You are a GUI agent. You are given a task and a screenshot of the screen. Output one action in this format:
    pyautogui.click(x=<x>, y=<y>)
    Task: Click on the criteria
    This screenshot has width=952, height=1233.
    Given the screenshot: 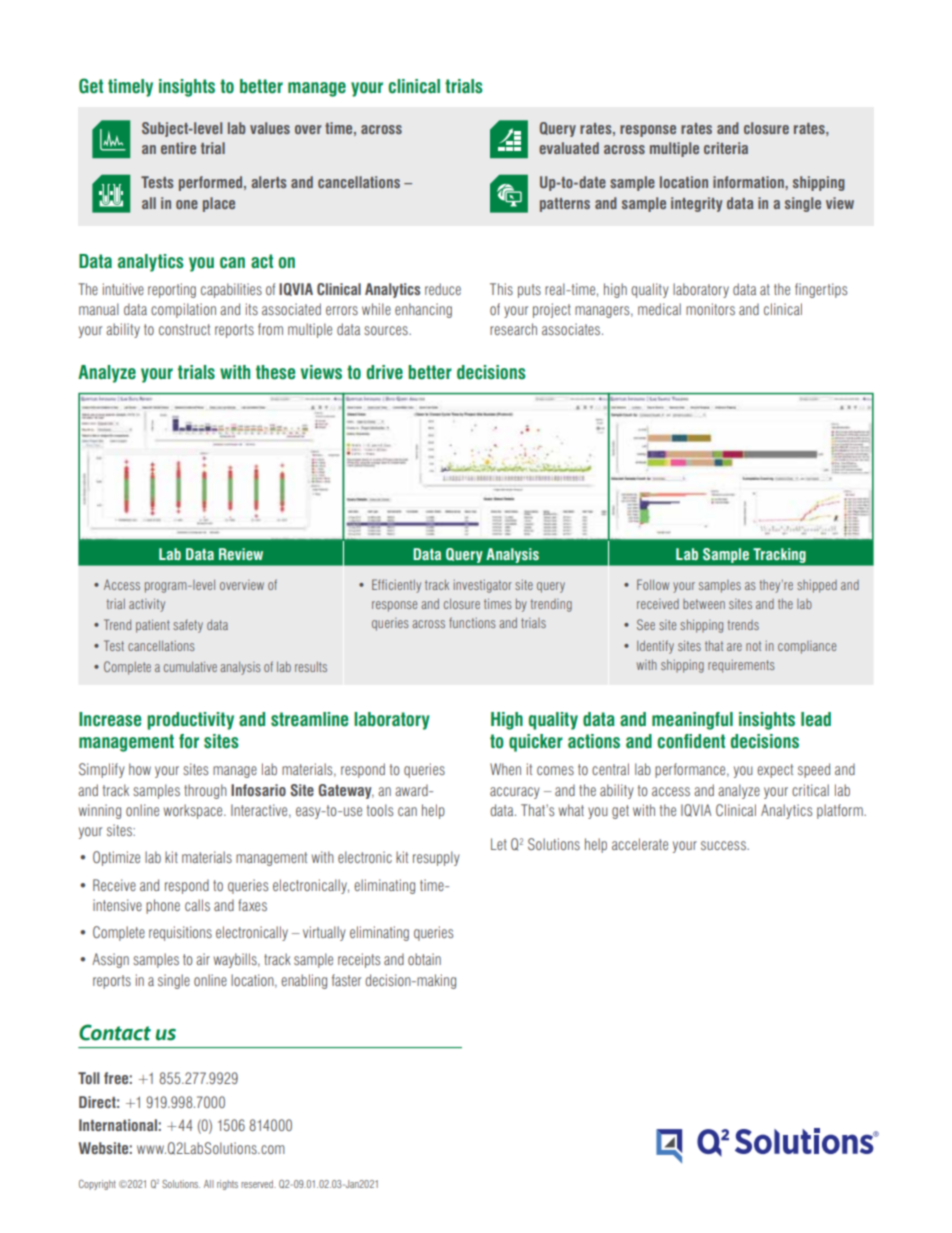 What is the action you would take?
    pyautogui.click(x=726, y=148)
